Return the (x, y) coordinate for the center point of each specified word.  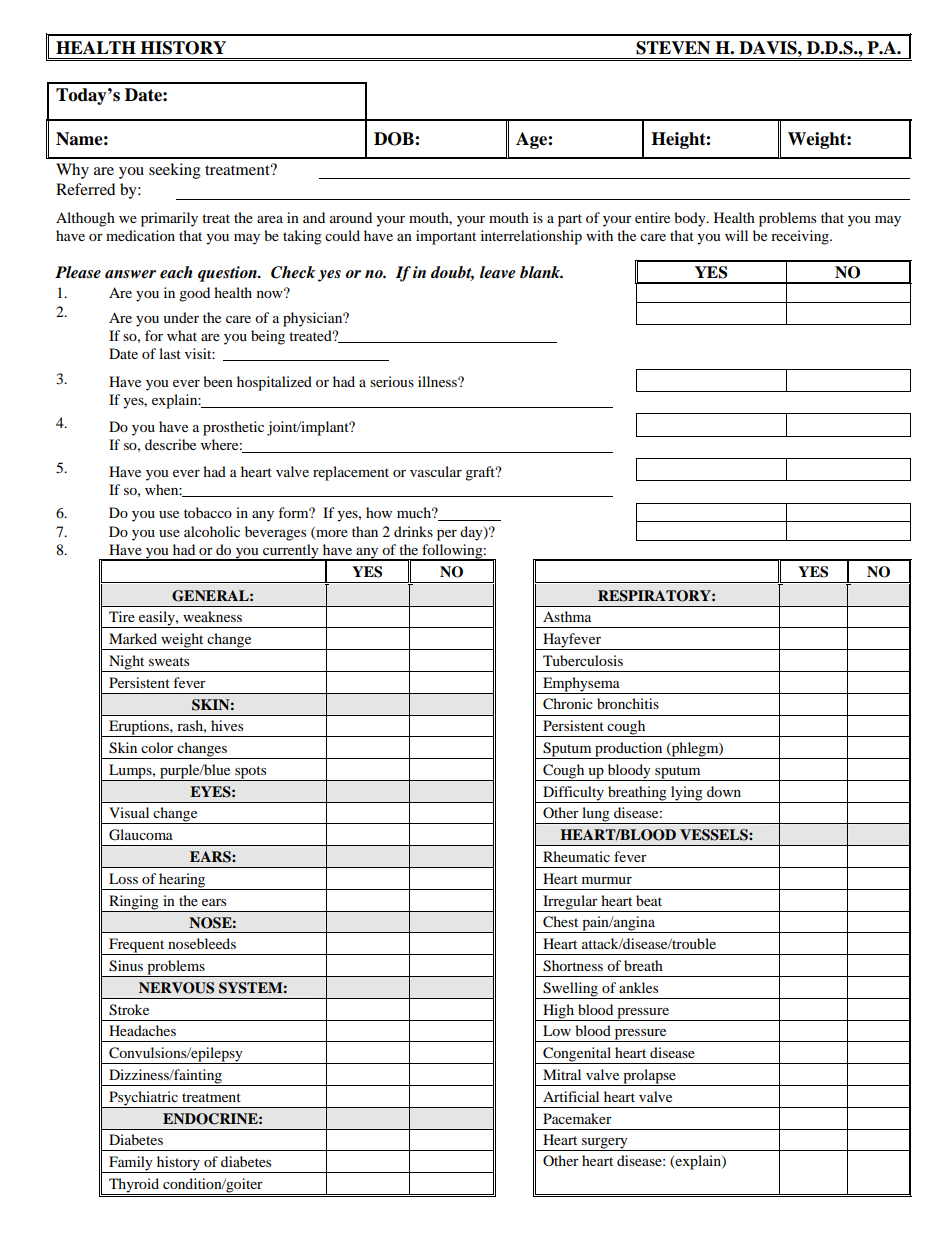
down (724, 791)
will (736, 235)
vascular (436, 471)
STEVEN (673, 48)
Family (131, 1164)
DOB (395, 139)
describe (170, 444)
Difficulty (573, 793)
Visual (129, 812)
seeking (175, 171)
